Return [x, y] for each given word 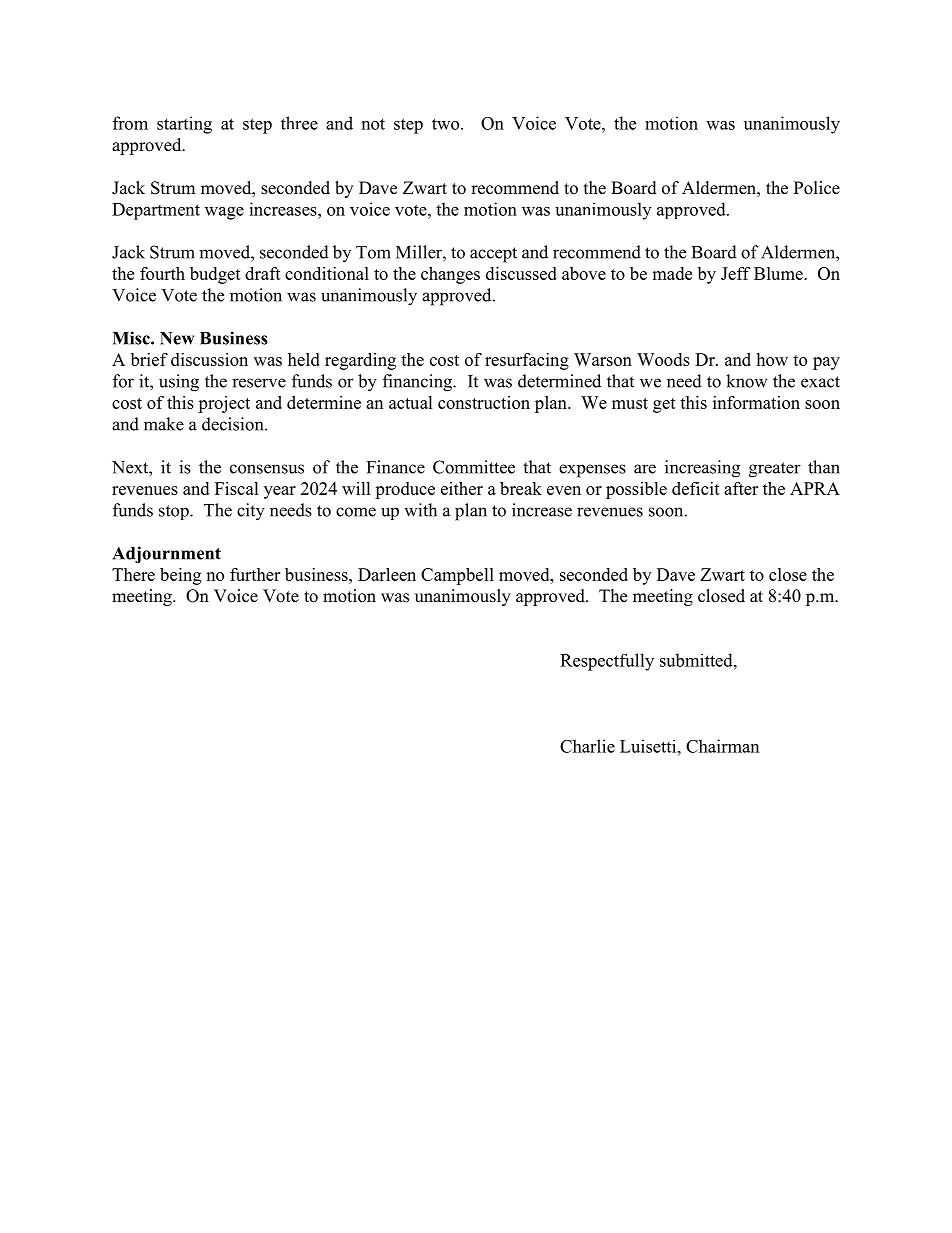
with [420, 510]
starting [184, 125]
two [447, 124]
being [180, 576]
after [741, 488]
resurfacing [527, 361]
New [177, 338]
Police [817, 188]
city [251, 512]
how [772, 359]
